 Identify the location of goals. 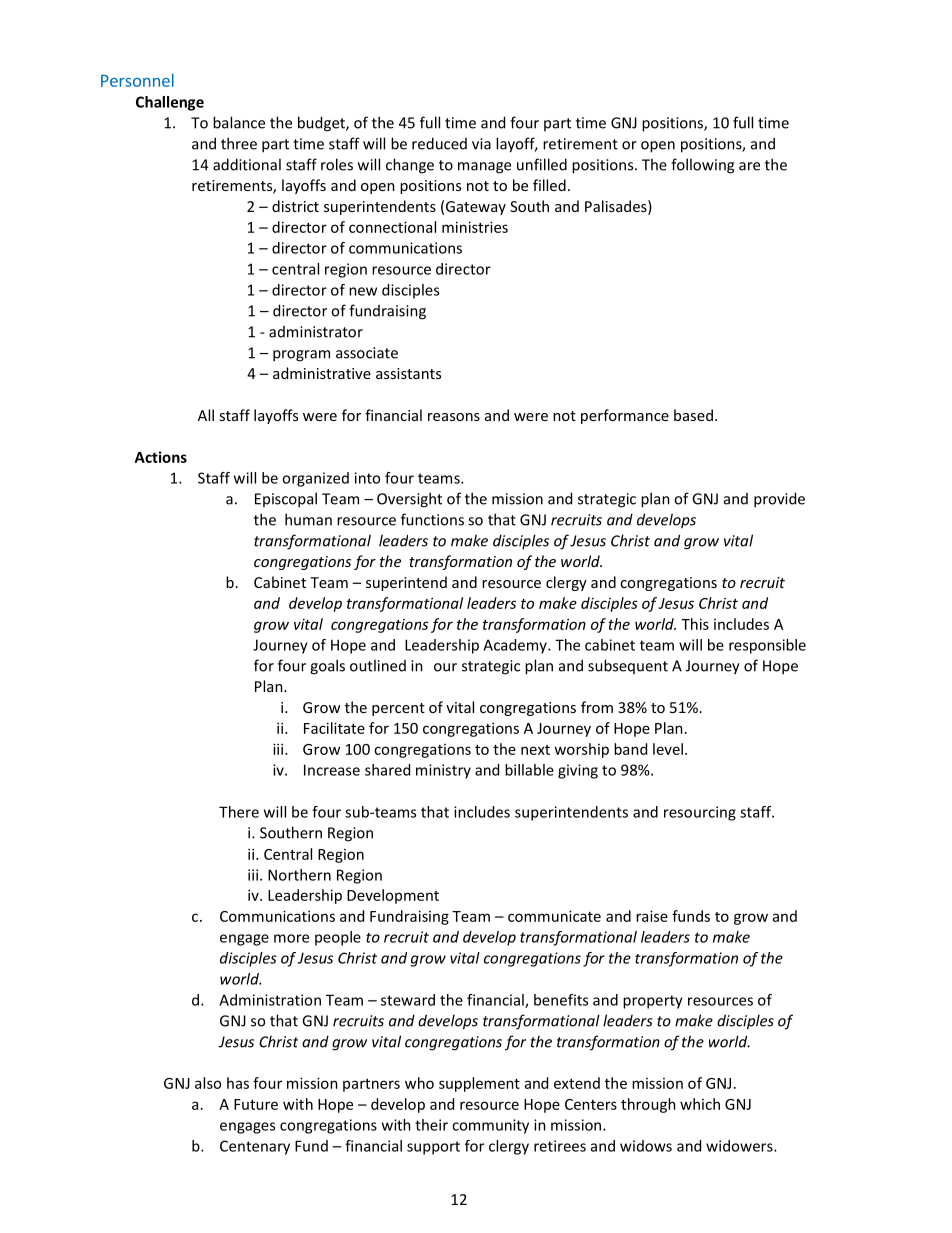
(327, 667).
